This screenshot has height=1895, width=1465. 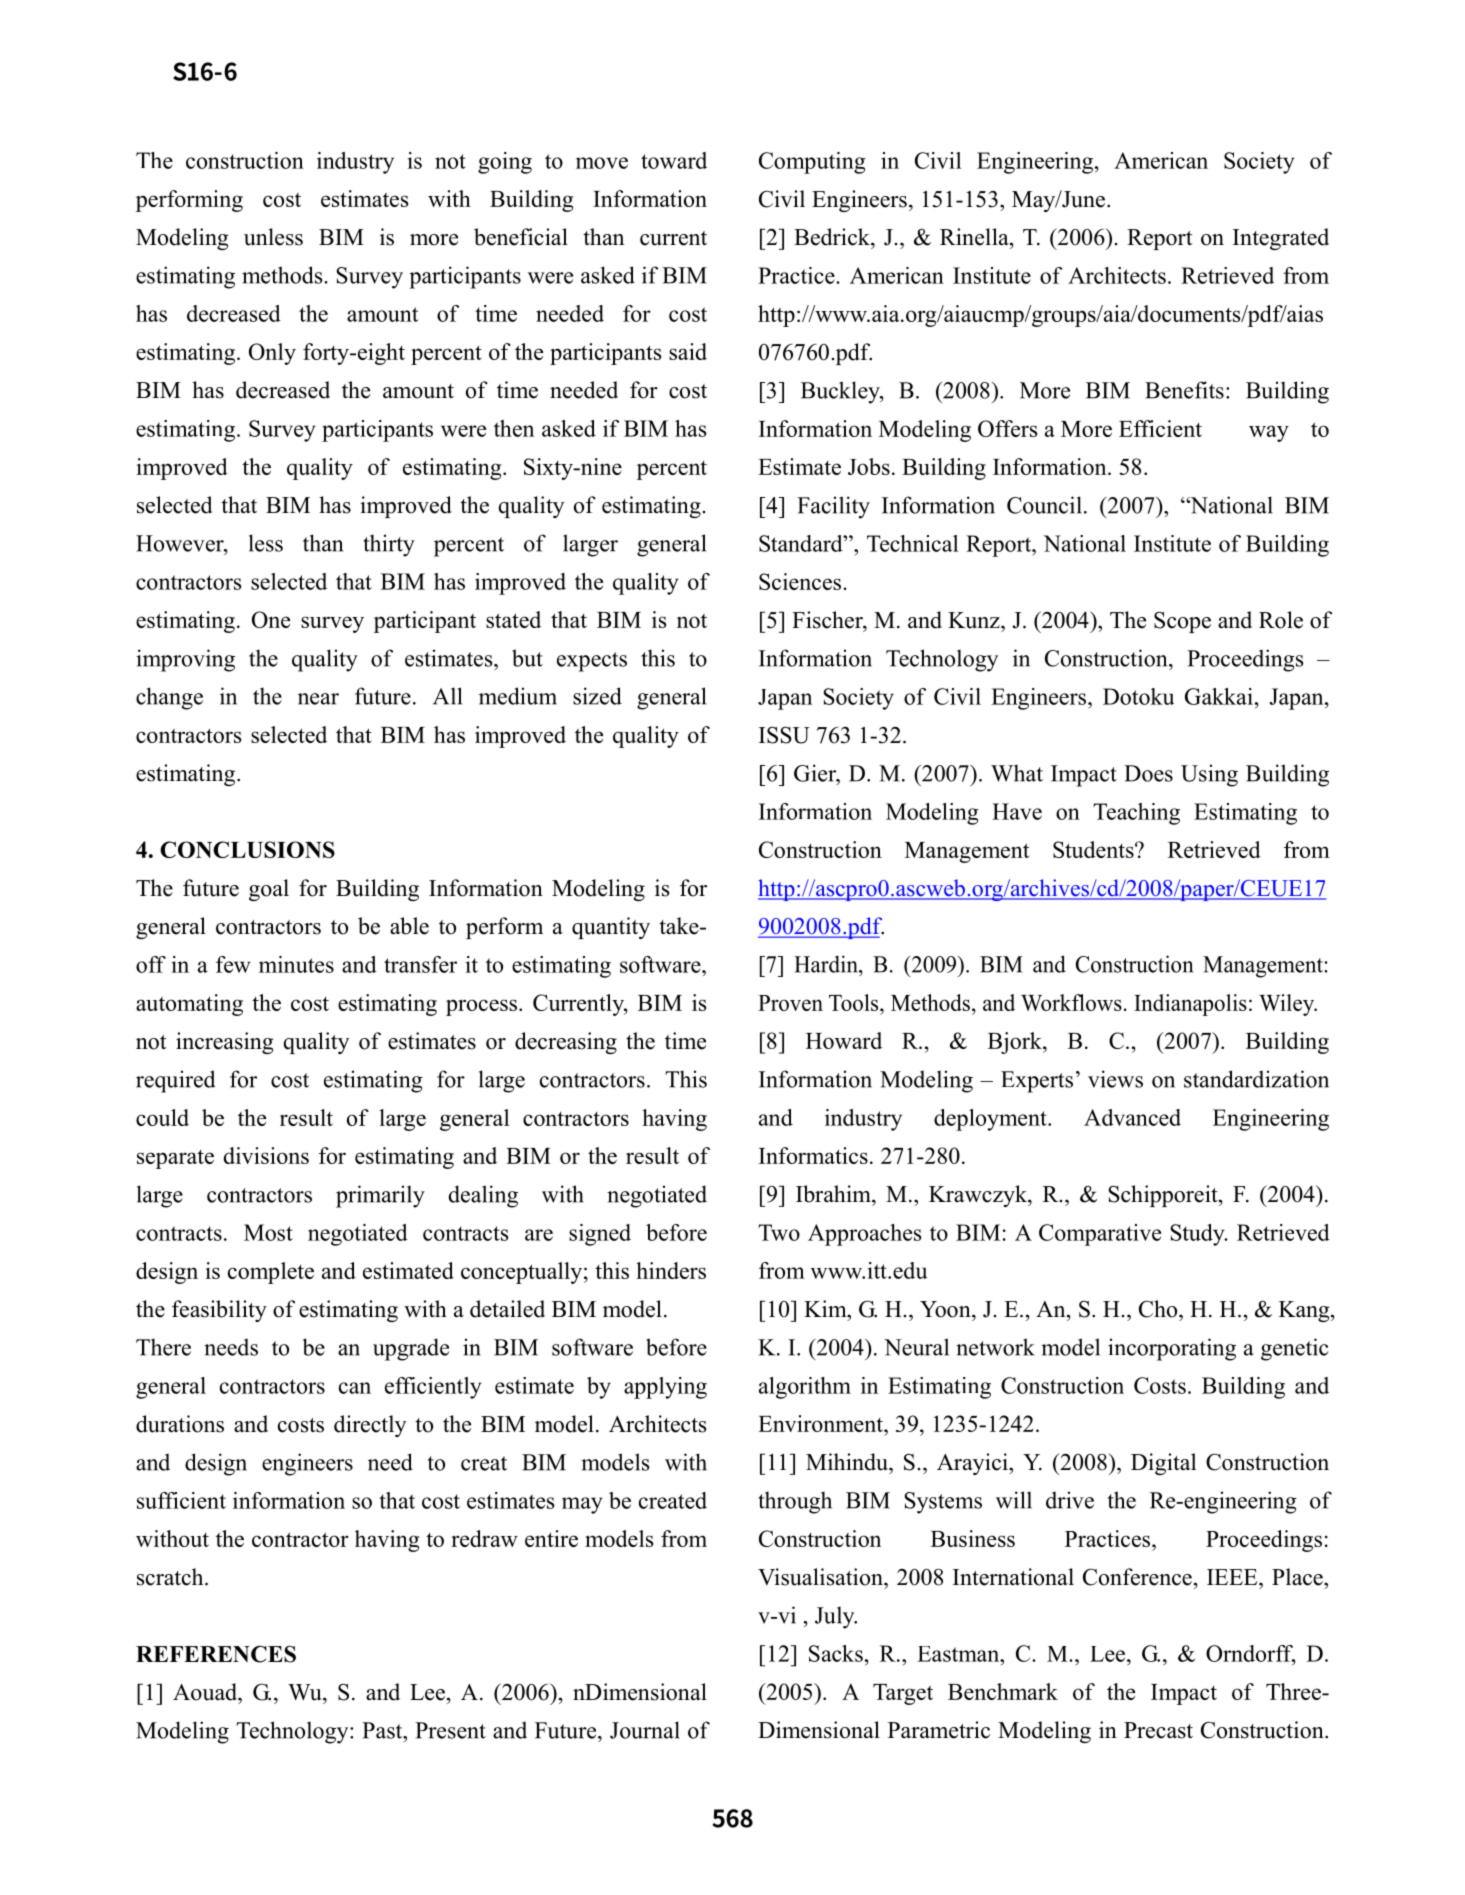 What do you see at coordinates (836, 1653) in the screenshot?
I see `Sacks` at bounding box center [836, 1653].
